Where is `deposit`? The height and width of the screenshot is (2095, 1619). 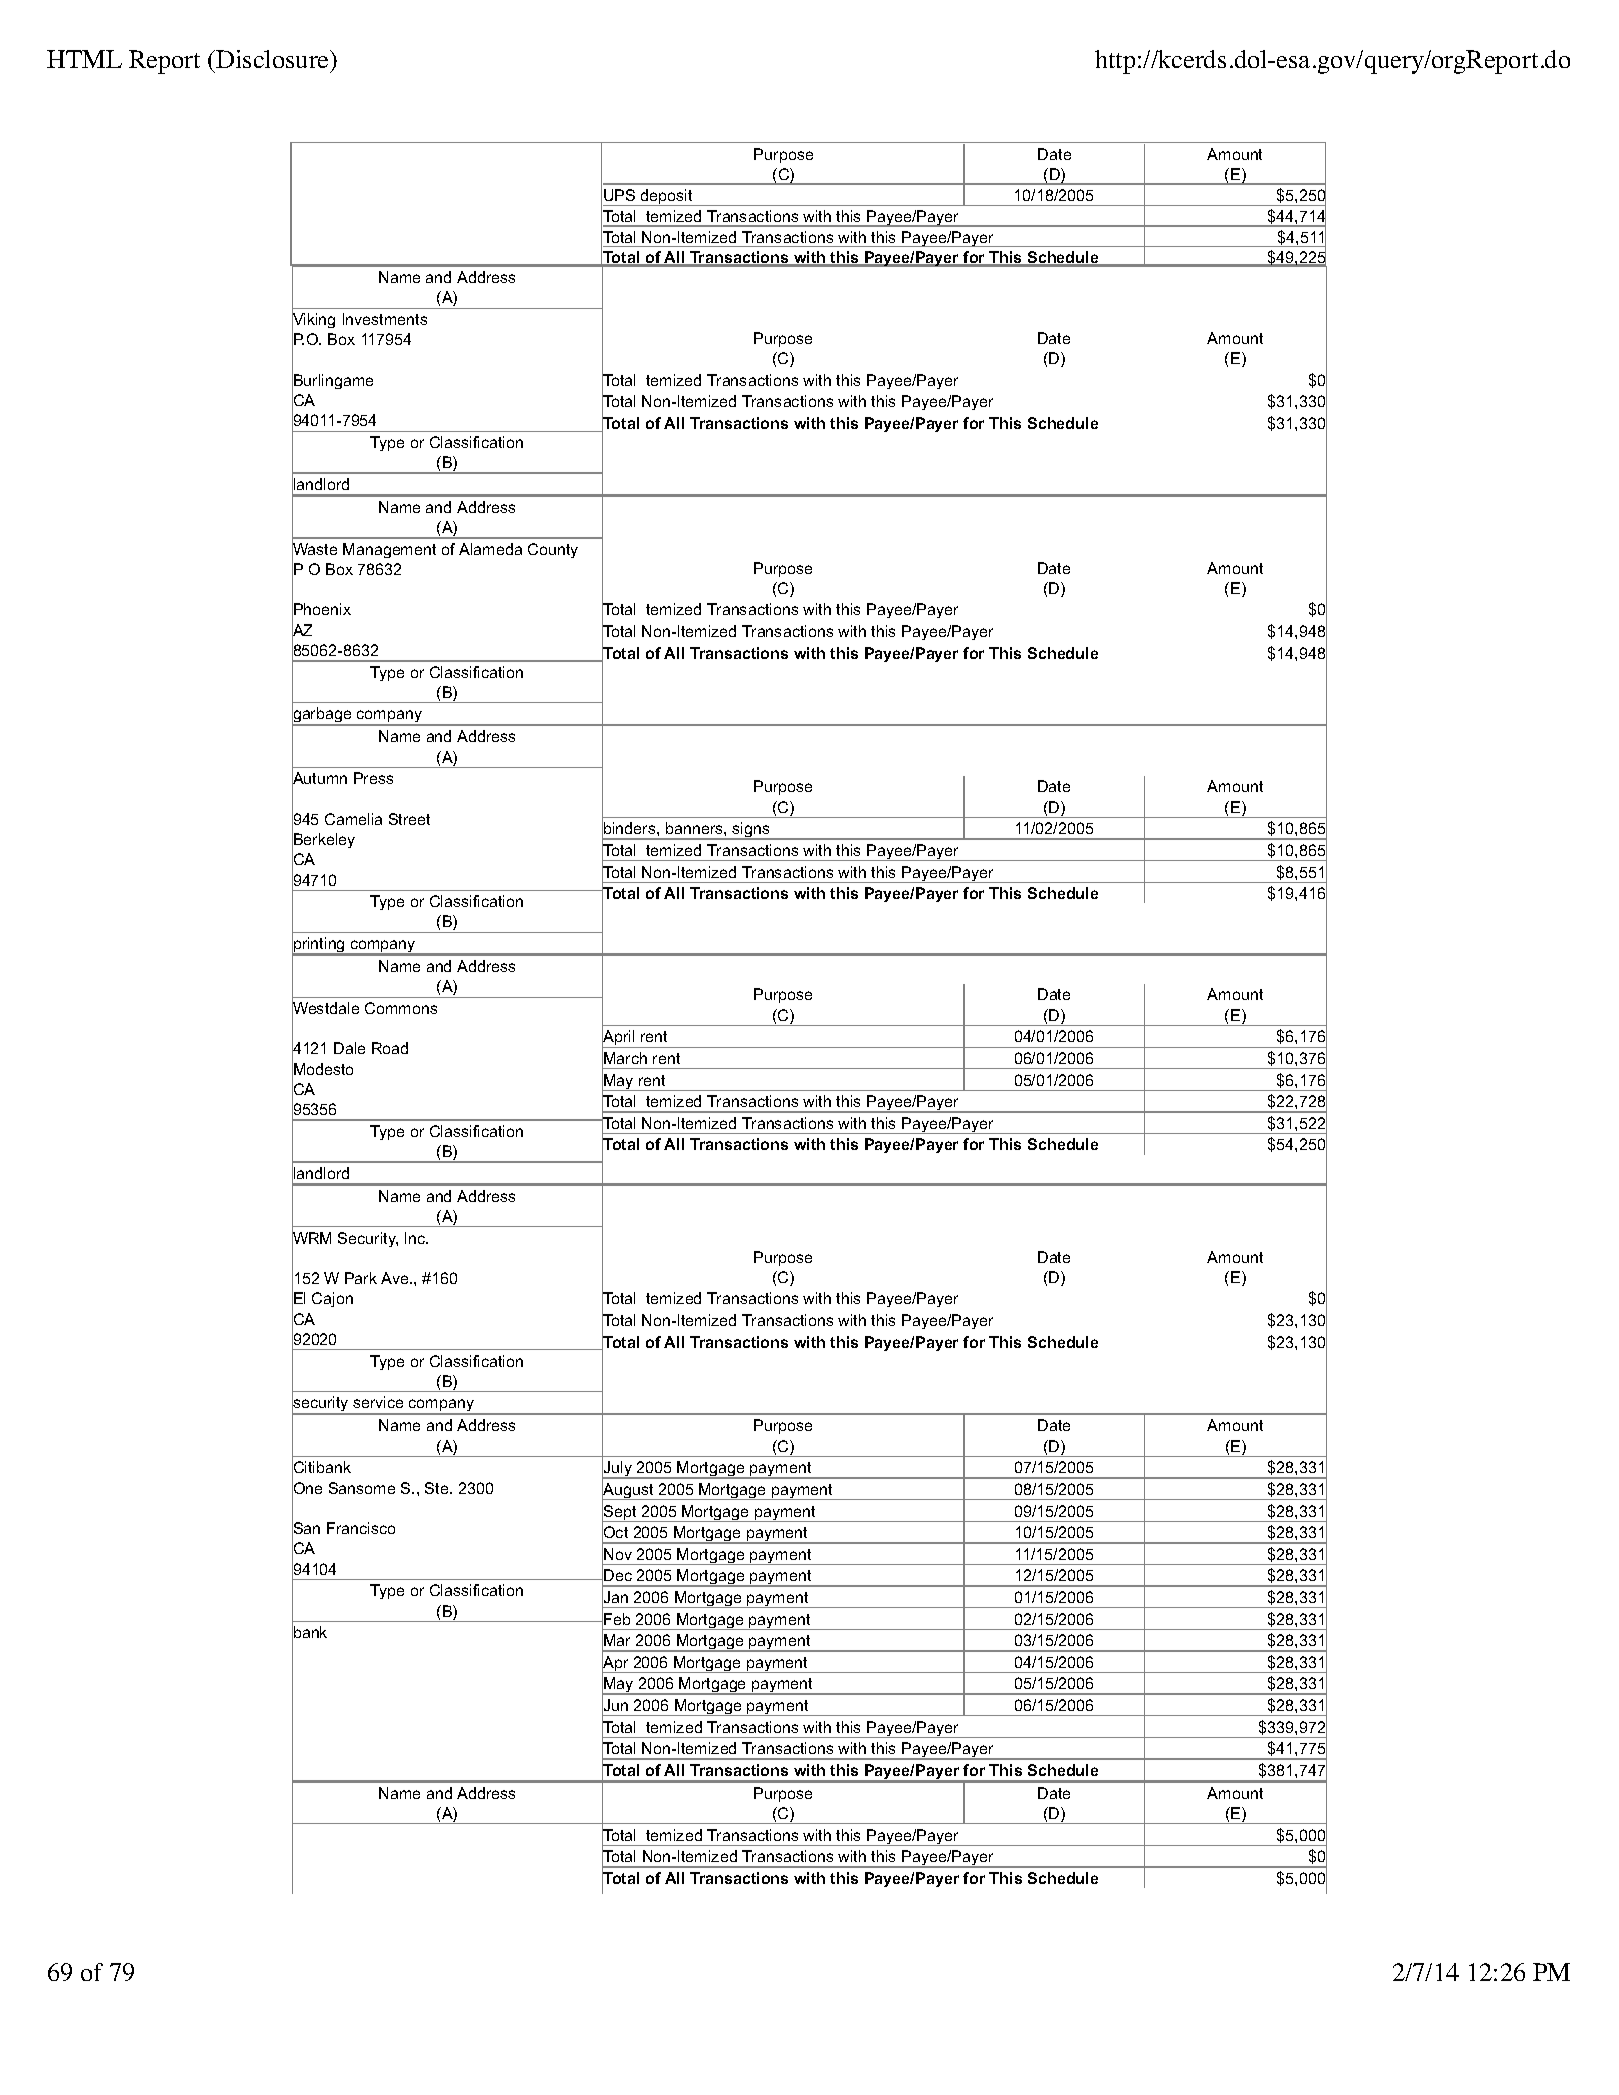 deposit is located at coordinates (667, 197).
